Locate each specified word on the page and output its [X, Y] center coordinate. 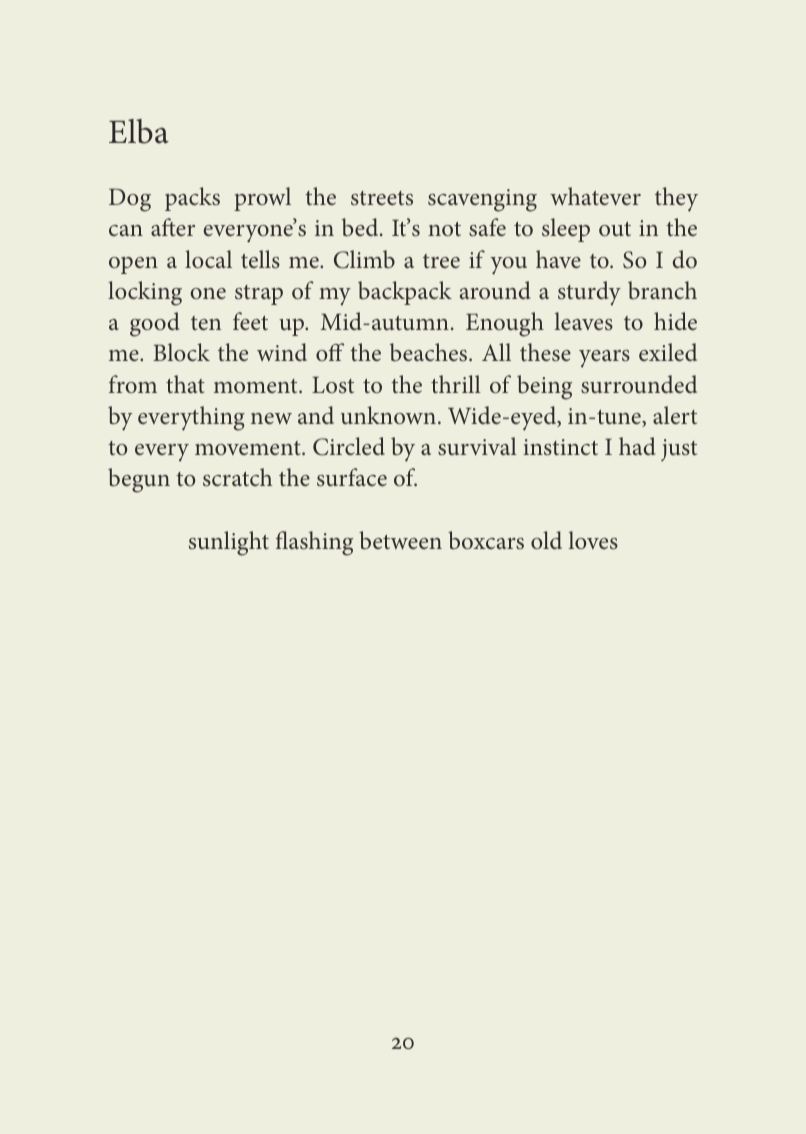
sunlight [229, 543]
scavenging [482, 200]
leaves [583, 321]
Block [181, 352]
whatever [595, 196]
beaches [430, 352]
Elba [139, 131]
